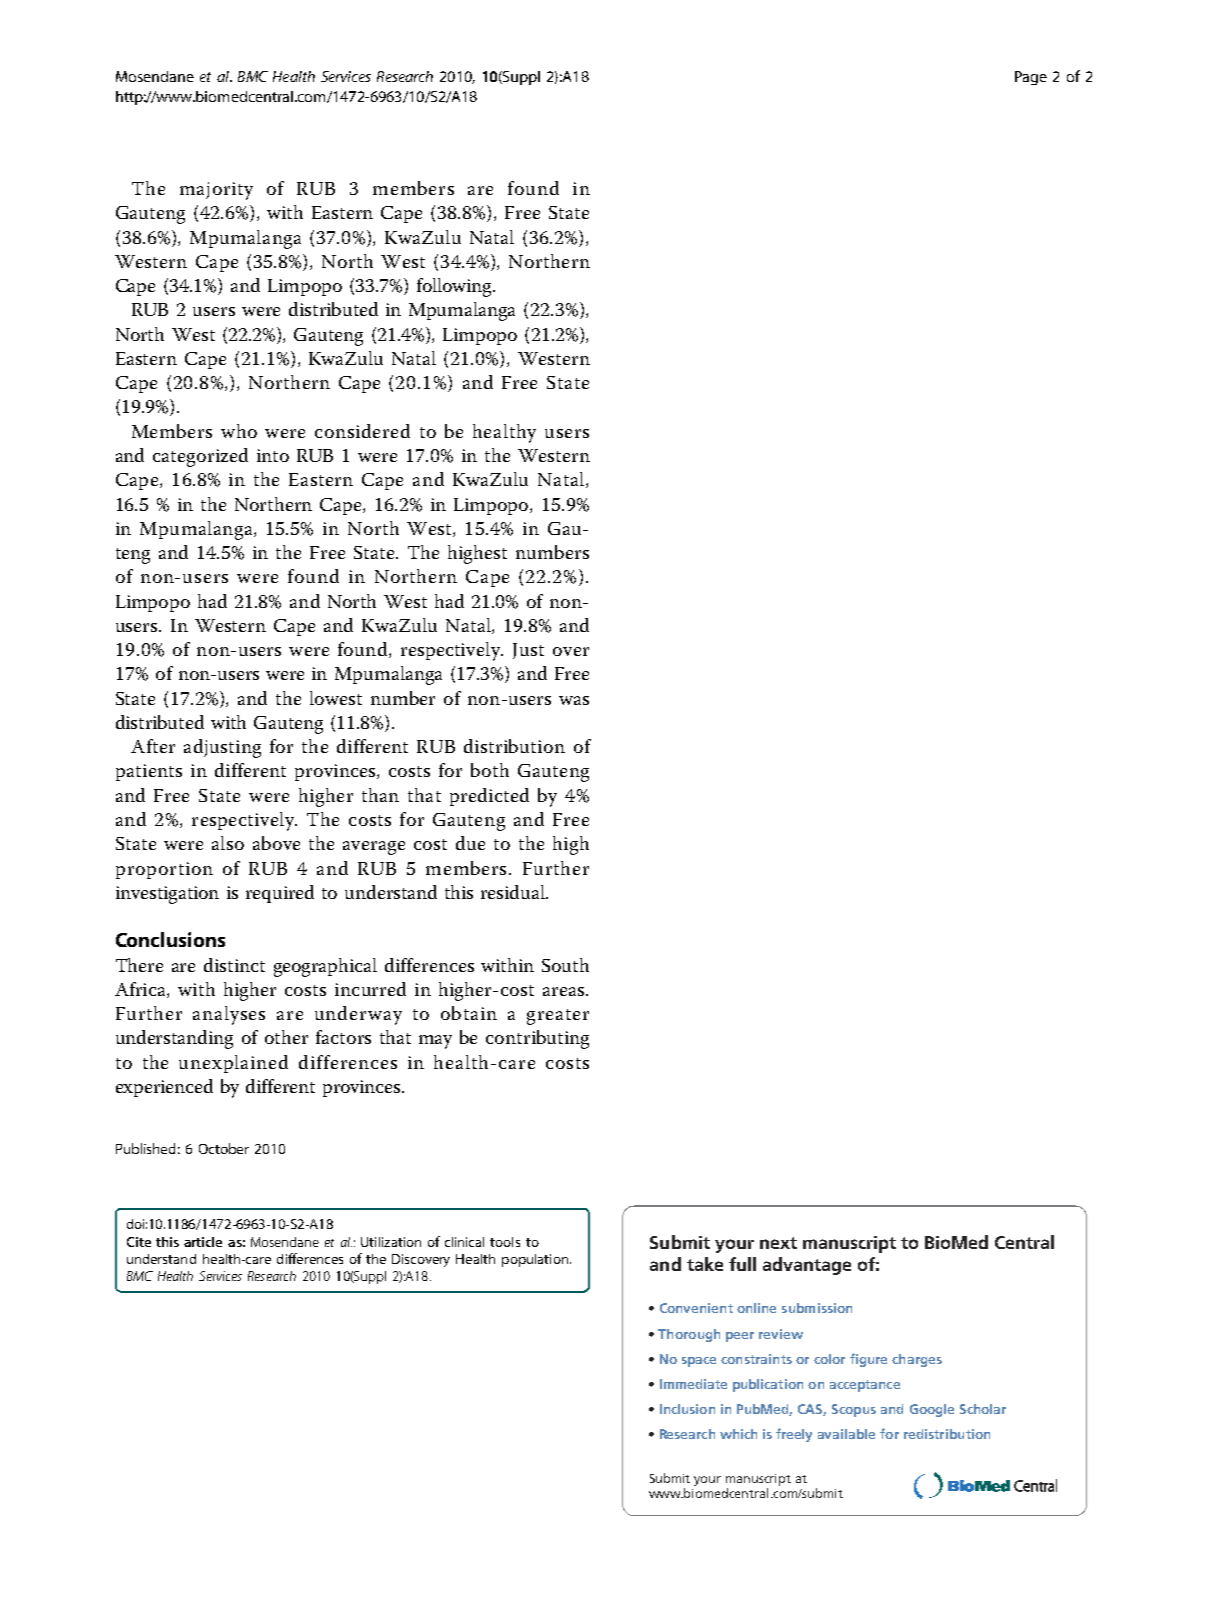 The image size is (1208, 1611). What do you see at coordinates (362, 431) in the image?
I see `considered` at bounding box center [362, 431].
